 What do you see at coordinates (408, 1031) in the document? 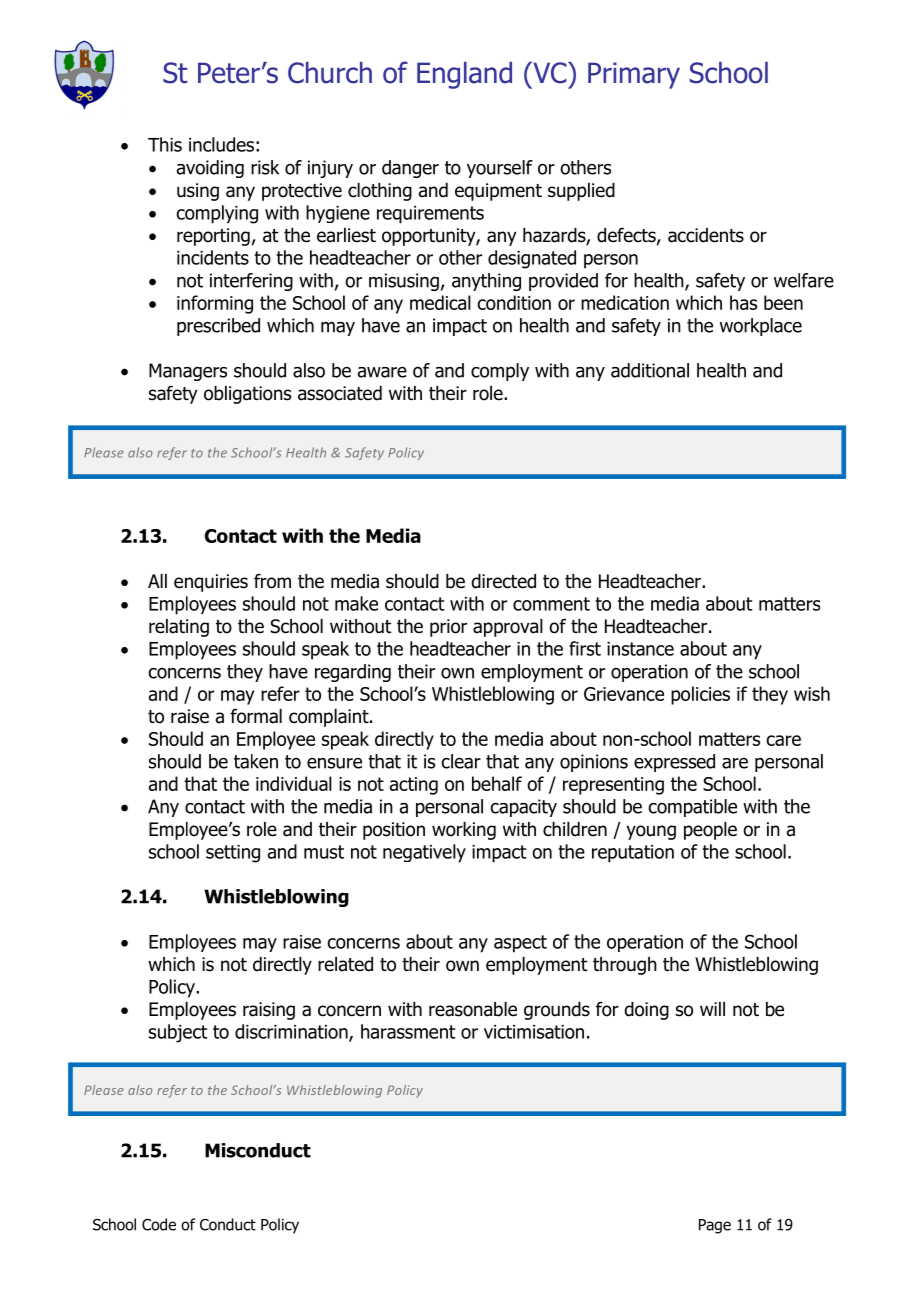
I see `harassment` at bounding box center [408, 1031].
